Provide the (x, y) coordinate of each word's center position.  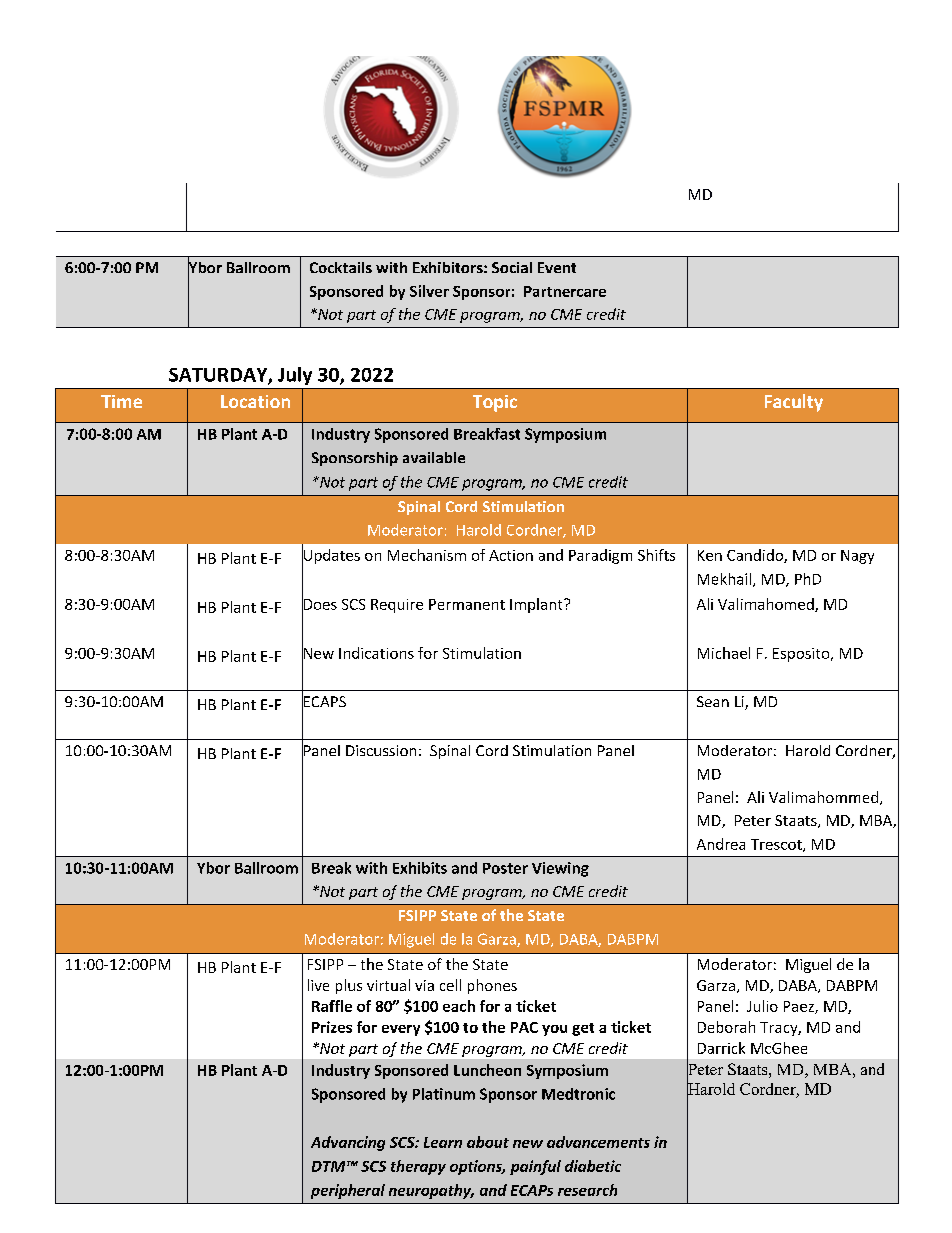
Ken (710, 555)
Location (255, 401)
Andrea (721, 844)
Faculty (794, 403)
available (434, 457)
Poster (505, 868)
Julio (762, 1006)
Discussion (381, 750)
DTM (330, 1166)
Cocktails (341, 267)
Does (319, 604)
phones (492, 986)
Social (512, 267)
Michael (724, 653)
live (318, 985)
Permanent (467, 604)
